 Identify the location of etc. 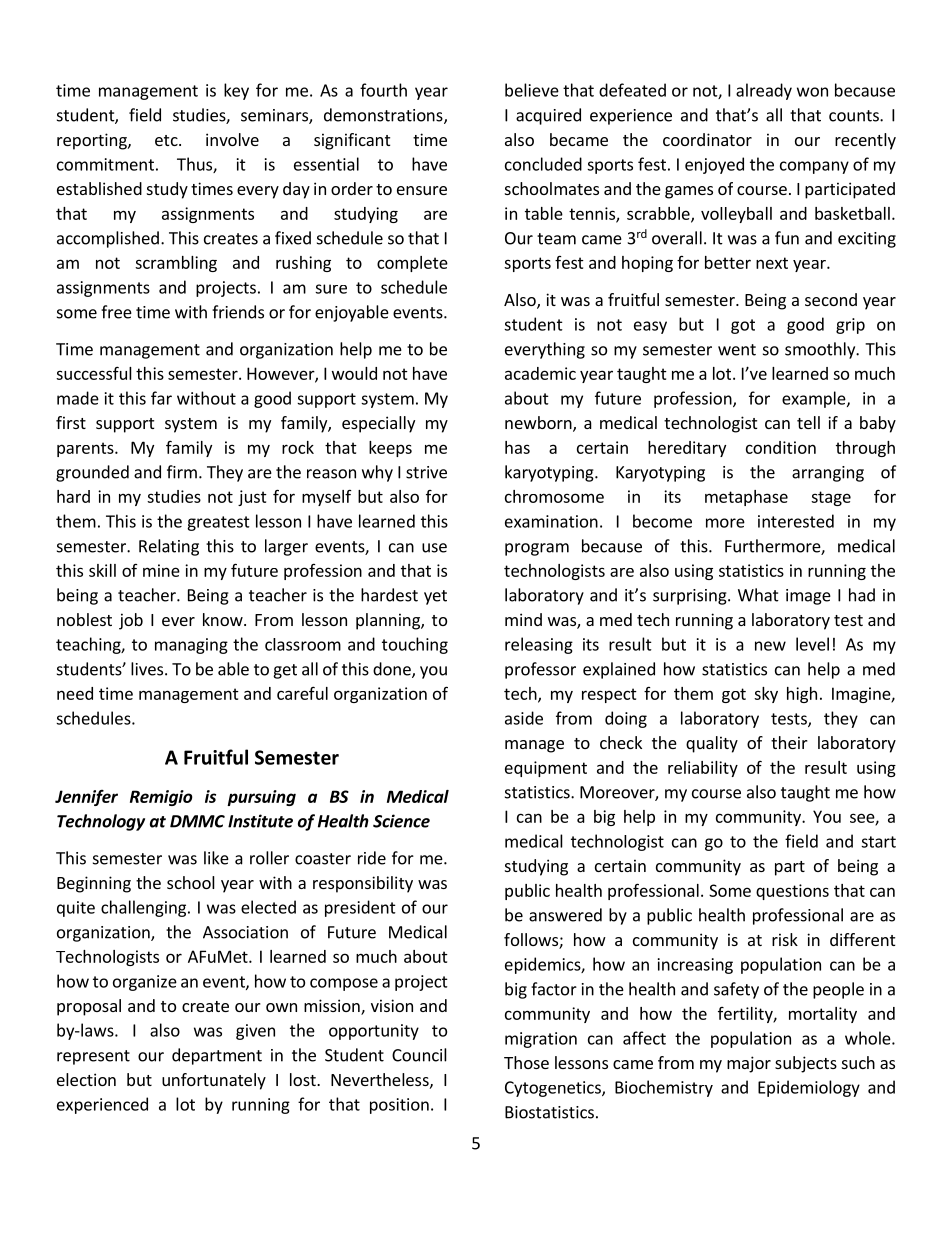
(167, 140).
